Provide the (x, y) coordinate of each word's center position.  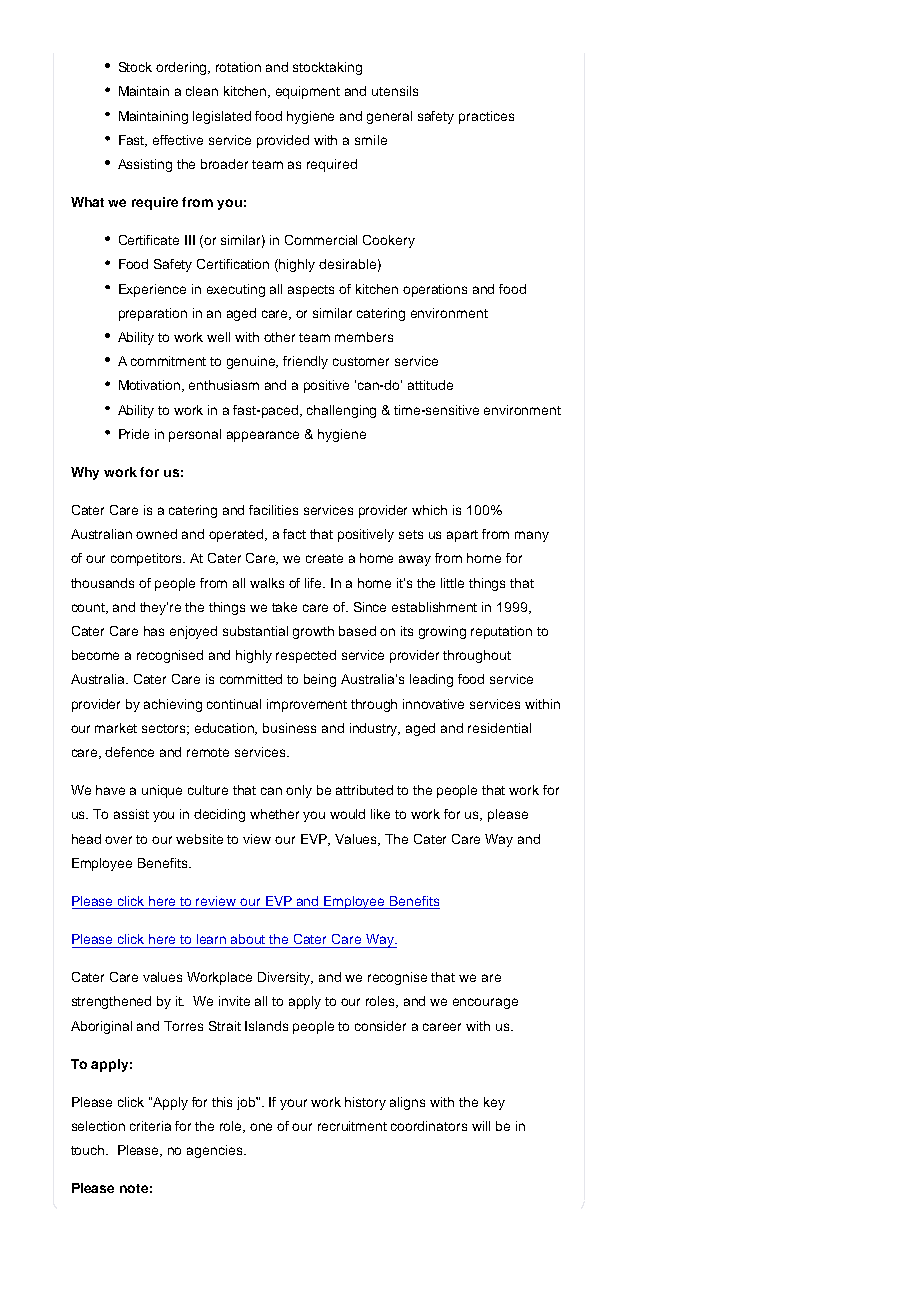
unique (162, 791)
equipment (308, 92)
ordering (183, 68)
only (299, 791)
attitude (430, 385)
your (293, 1104)
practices (486, 117)
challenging (341, 411)
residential (499, 728)
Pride (134, 434)
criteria (150, 1126)
